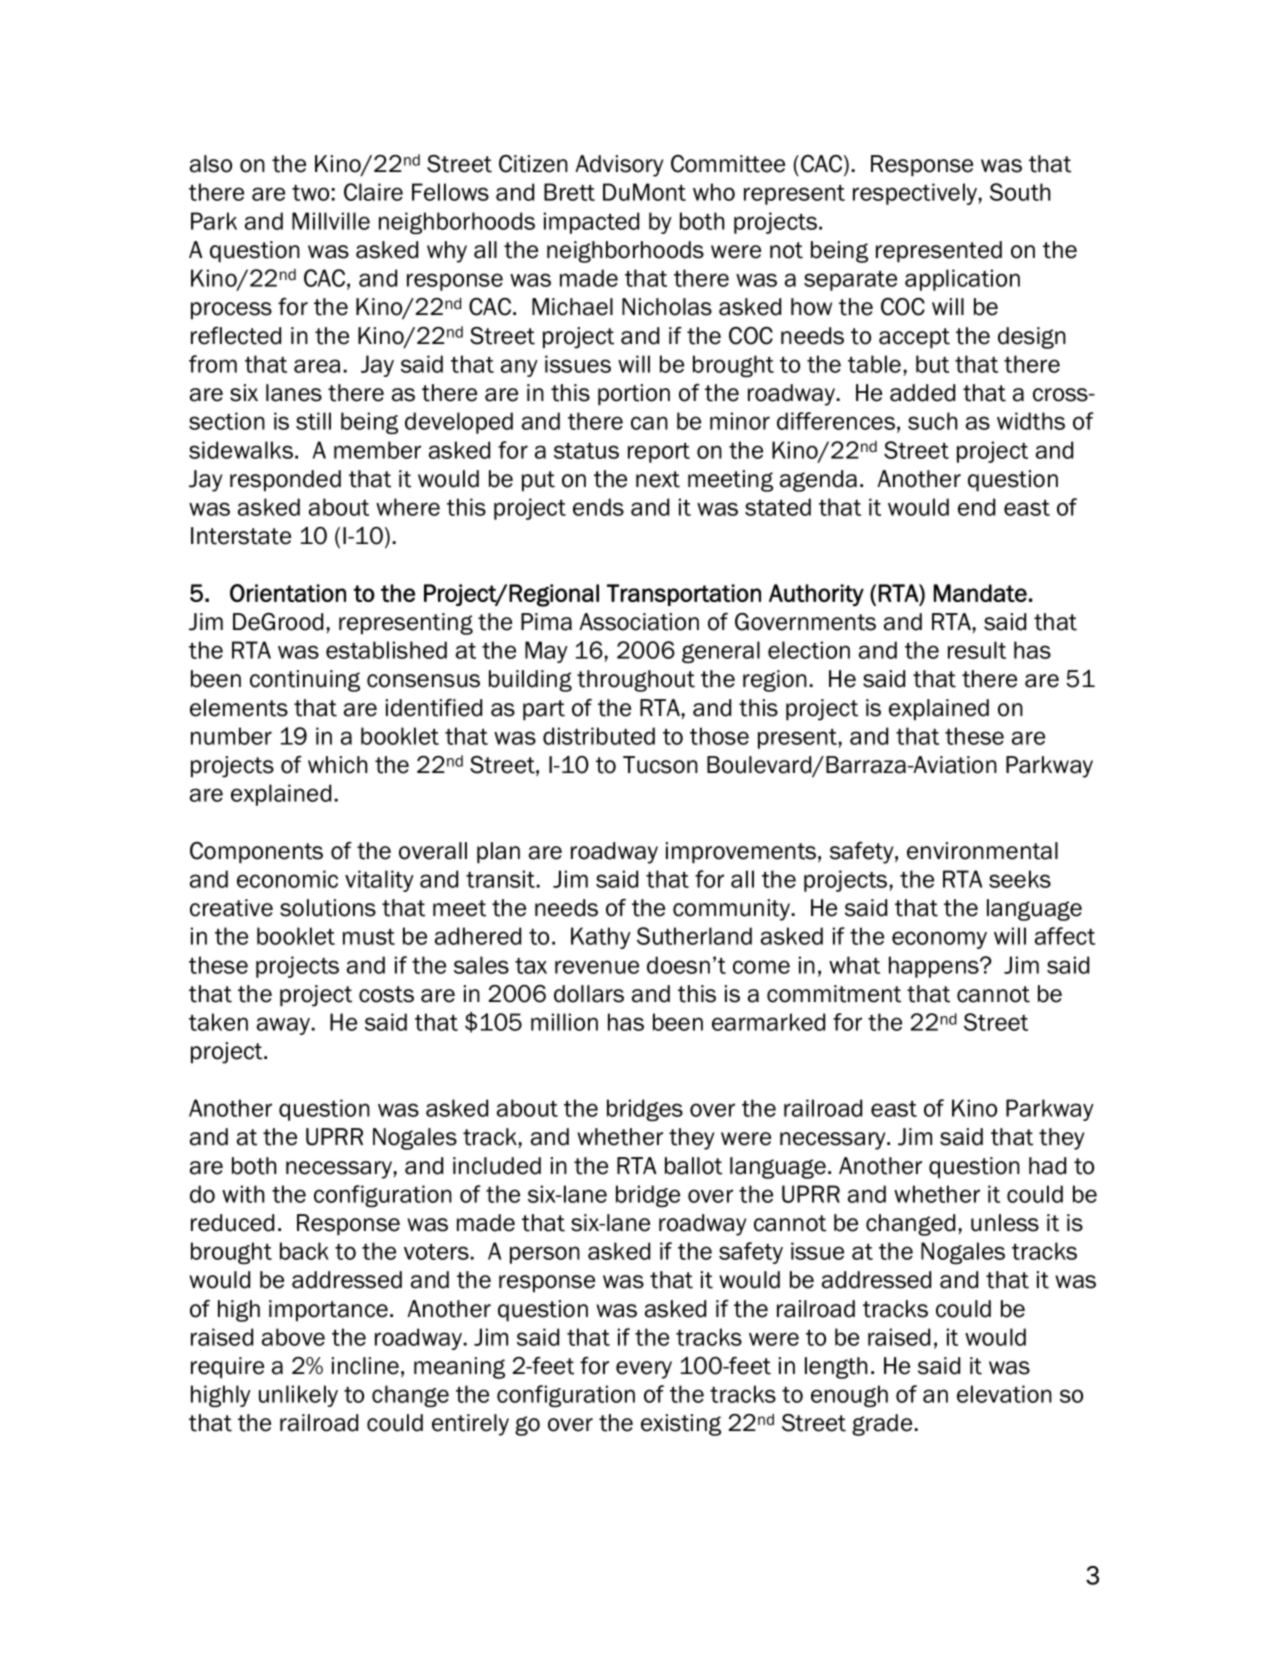  Describe the element at coordinates (693, 1166) in the image. I see `ballot` at that location.
